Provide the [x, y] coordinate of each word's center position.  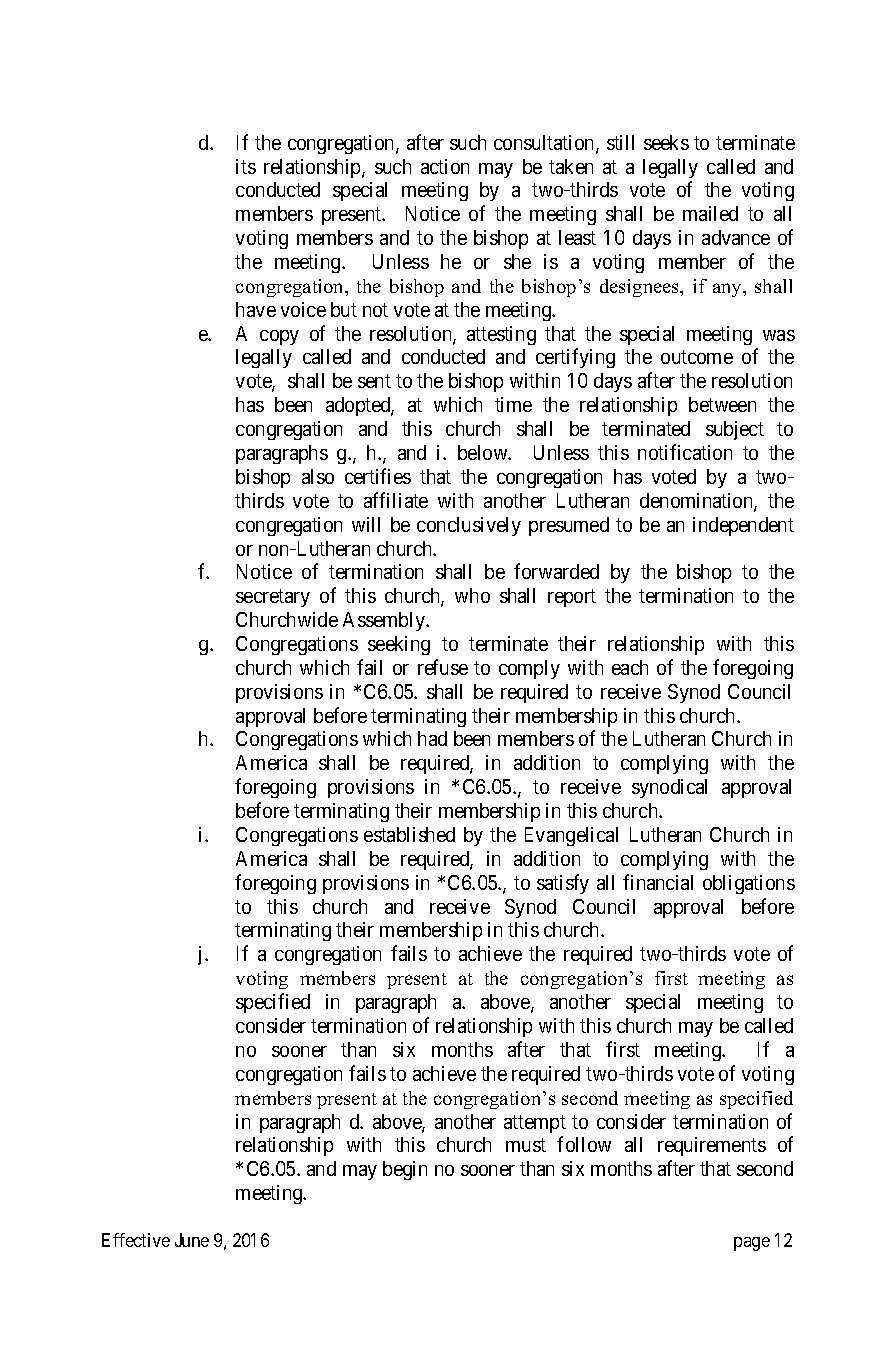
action [445, 166]
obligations [749, 884]
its [246, 166]
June [192, 1240]
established [409, 834]
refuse [443, 667]
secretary [273, 598]
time [513, 404]
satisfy [563, 884]
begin [405, 1170]
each [630, 667]
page [752, 1244]
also [318, 476]
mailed [710, 213]
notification [685, 452]
